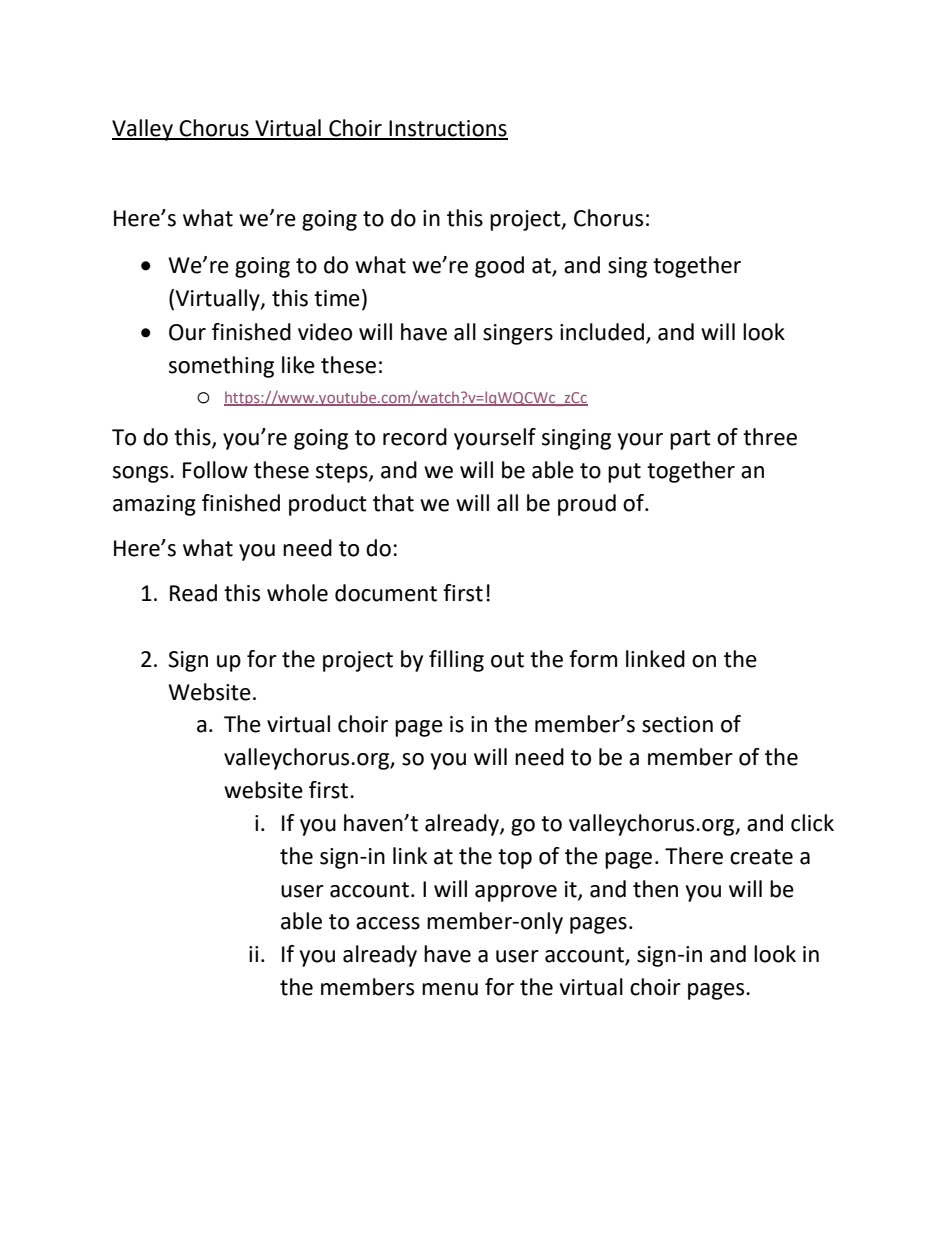 The width and height of the page is (952, 1233). Describe the element at coordinates (602, 332) in the page. I see `included` at that location.
